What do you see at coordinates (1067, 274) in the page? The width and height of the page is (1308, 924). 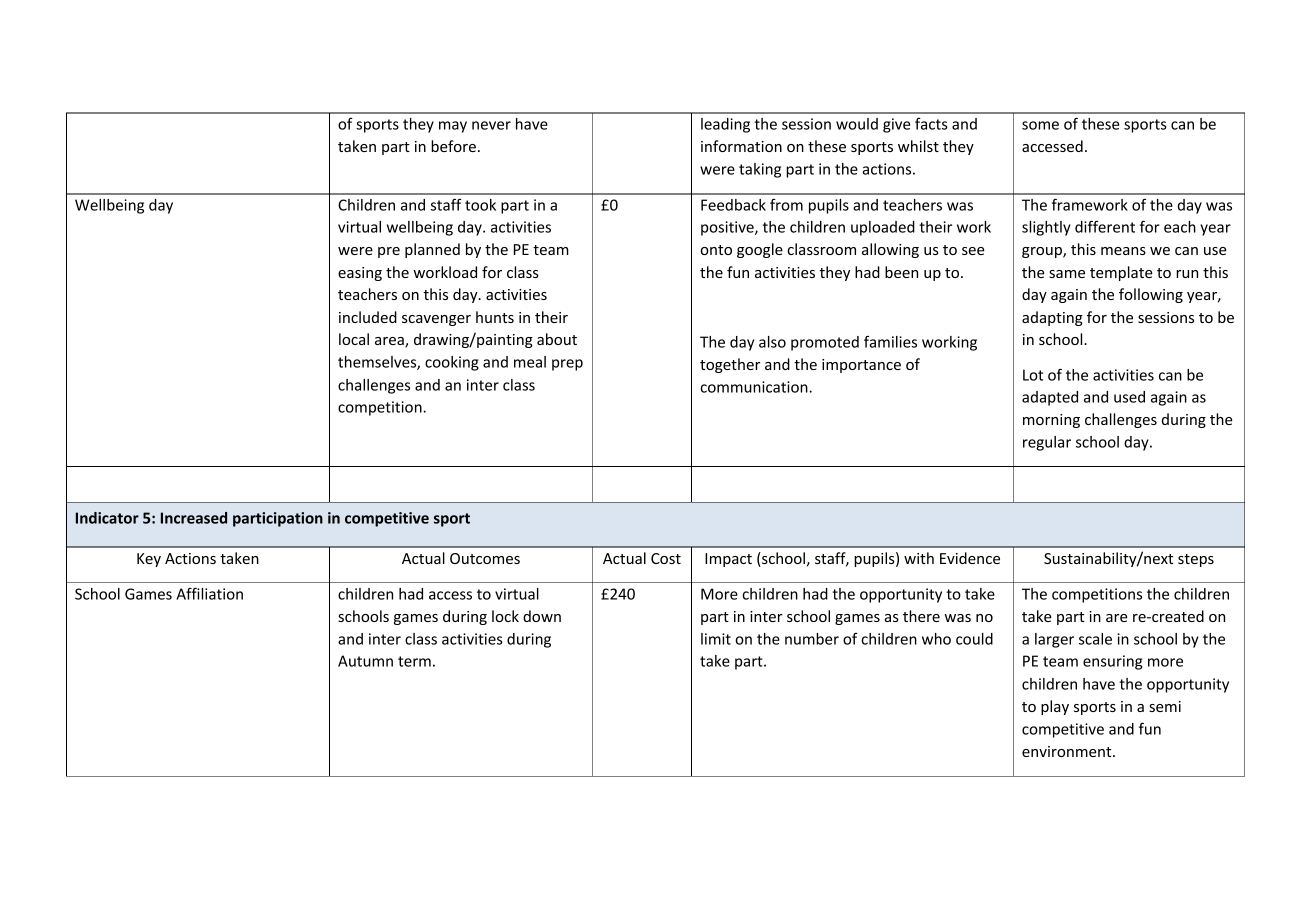 I see `same` at bounding box center [1067, 274].
